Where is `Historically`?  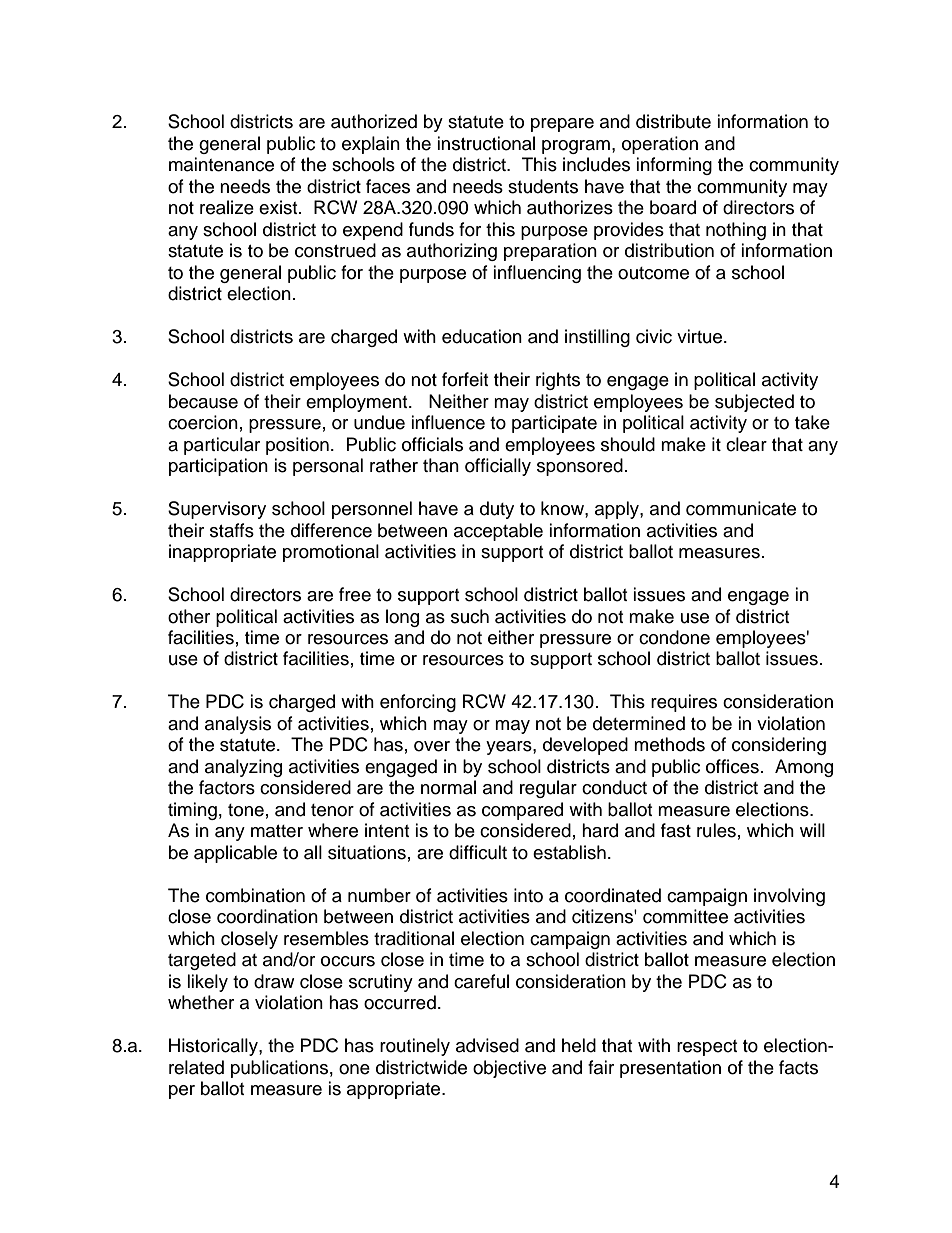
Historically is located at coordinates (214, 1047).
